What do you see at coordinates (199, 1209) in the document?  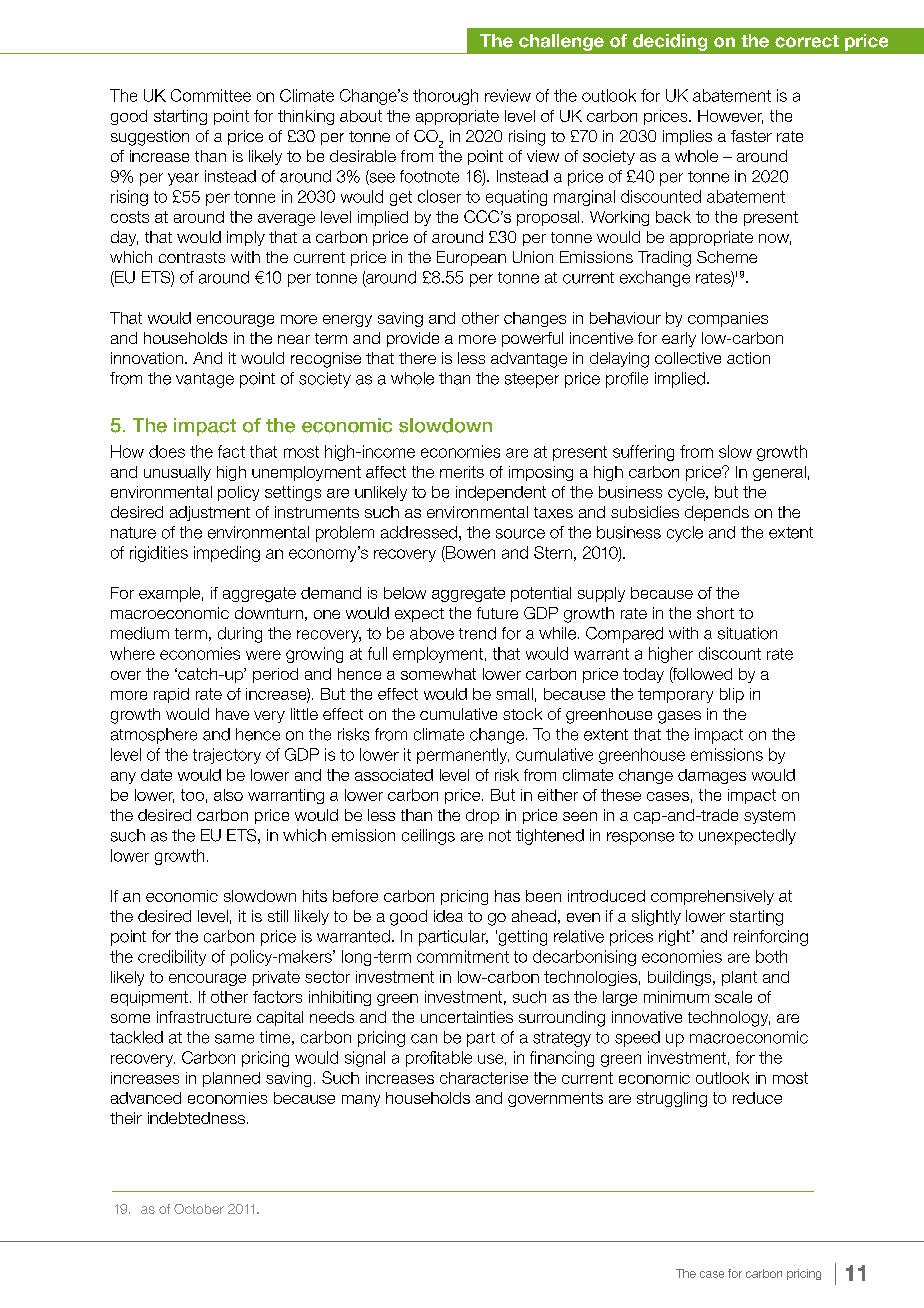 I see `October` at bounding box center [199, 1209].
